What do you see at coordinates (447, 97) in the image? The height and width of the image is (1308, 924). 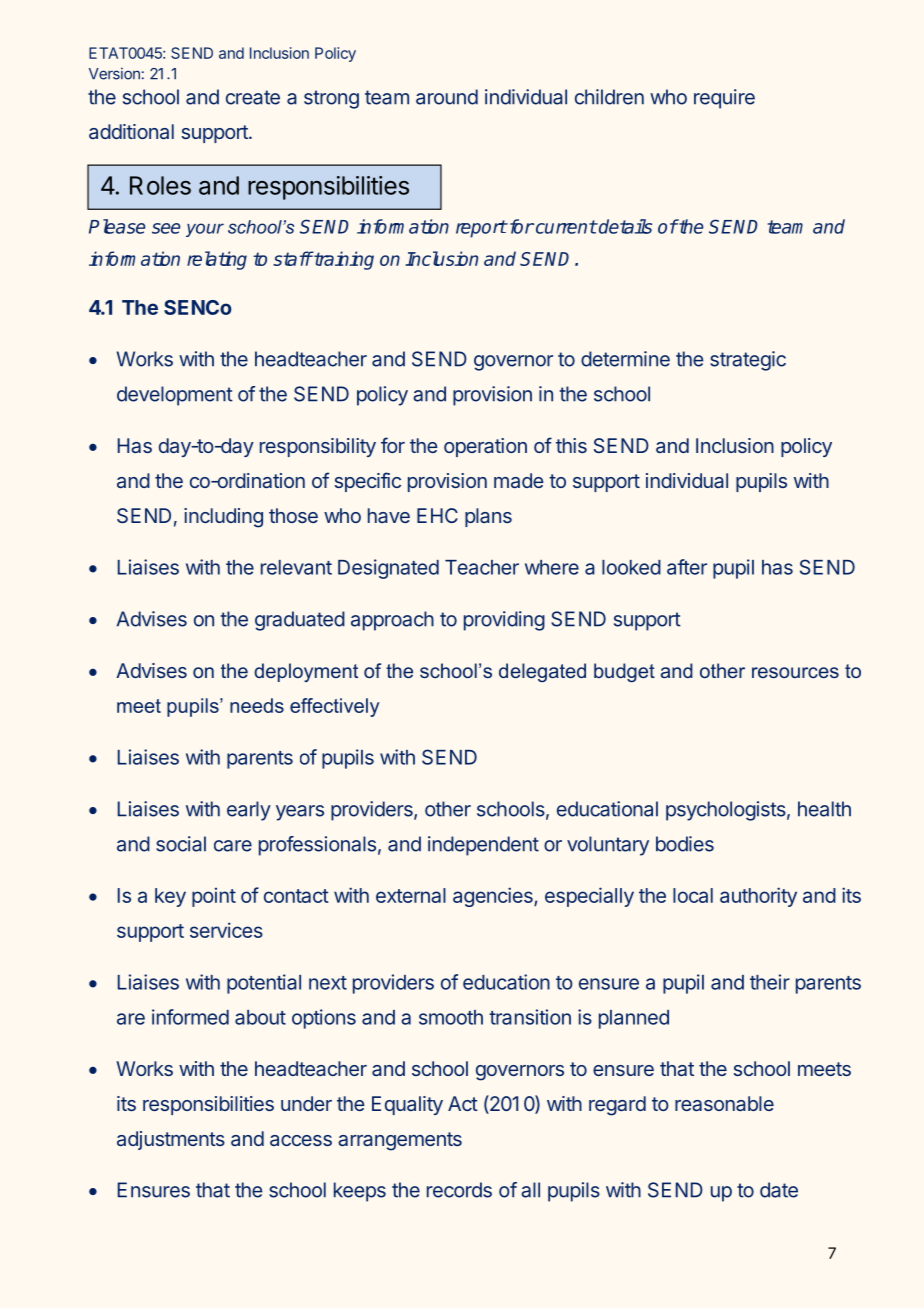 I see `around` at bounding box center [447, 97].
